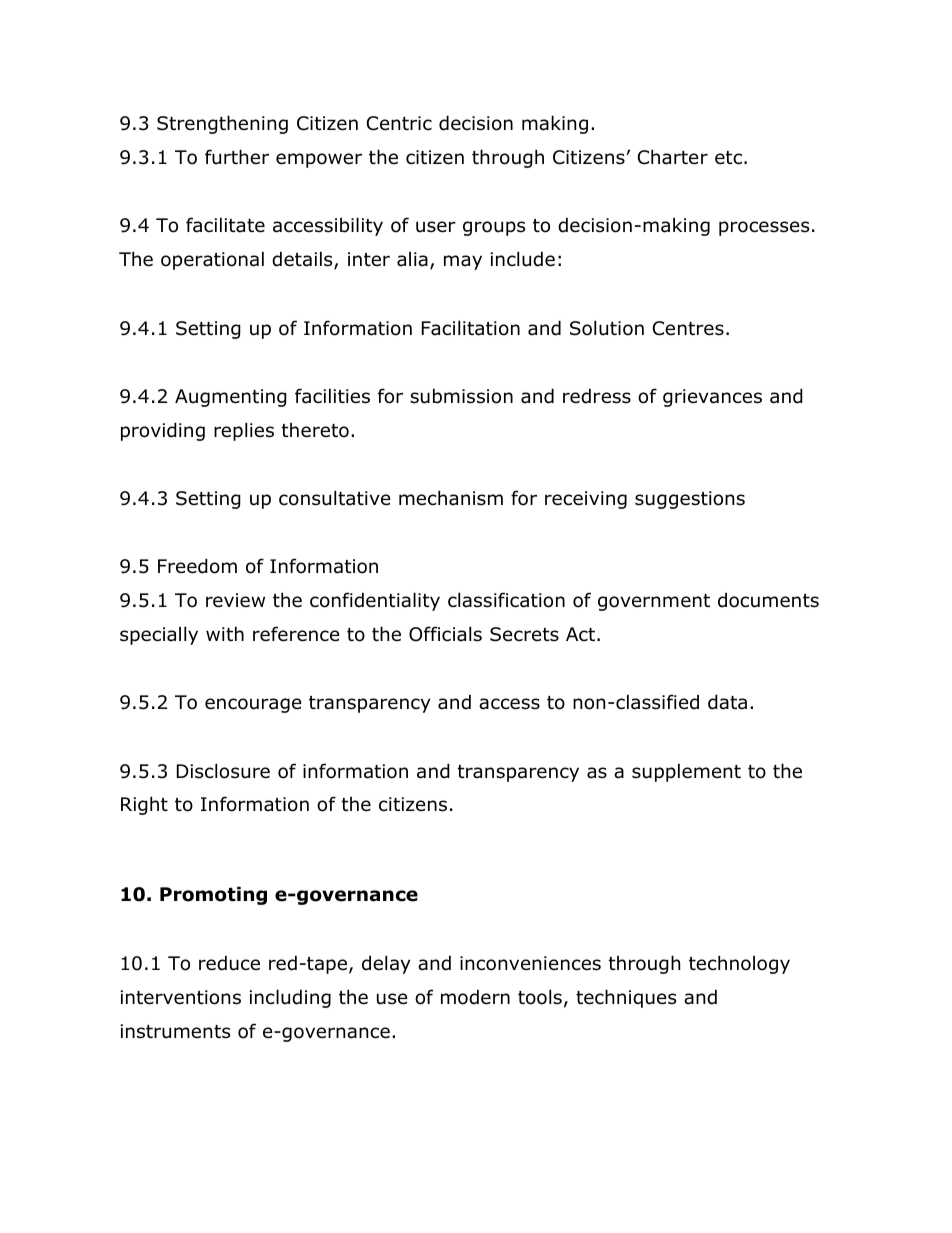 The image size is (952, 1233). I want to click on Officials, so click(445, 634).
